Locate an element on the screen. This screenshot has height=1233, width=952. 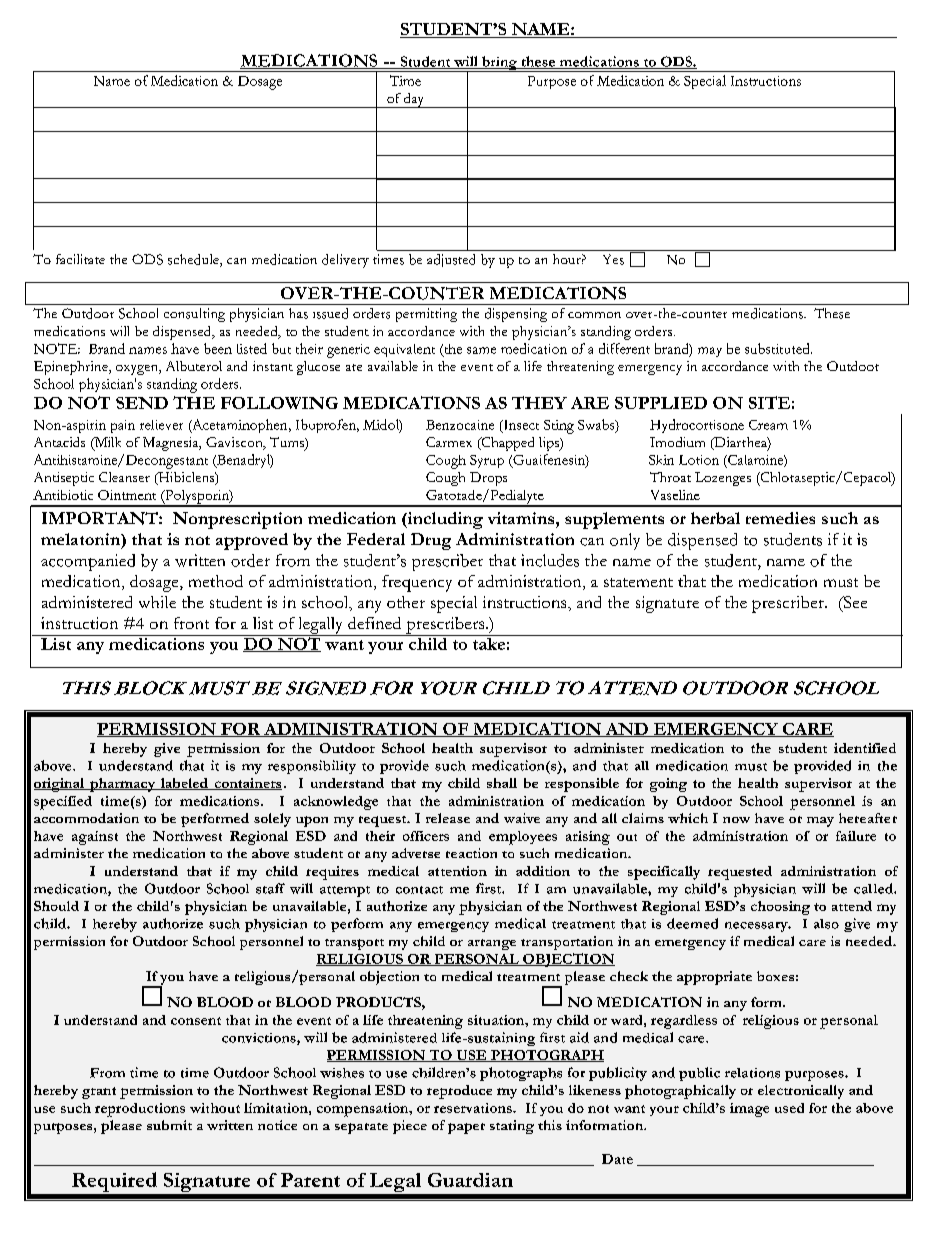
Cream is located at coordinates (768, 425).
